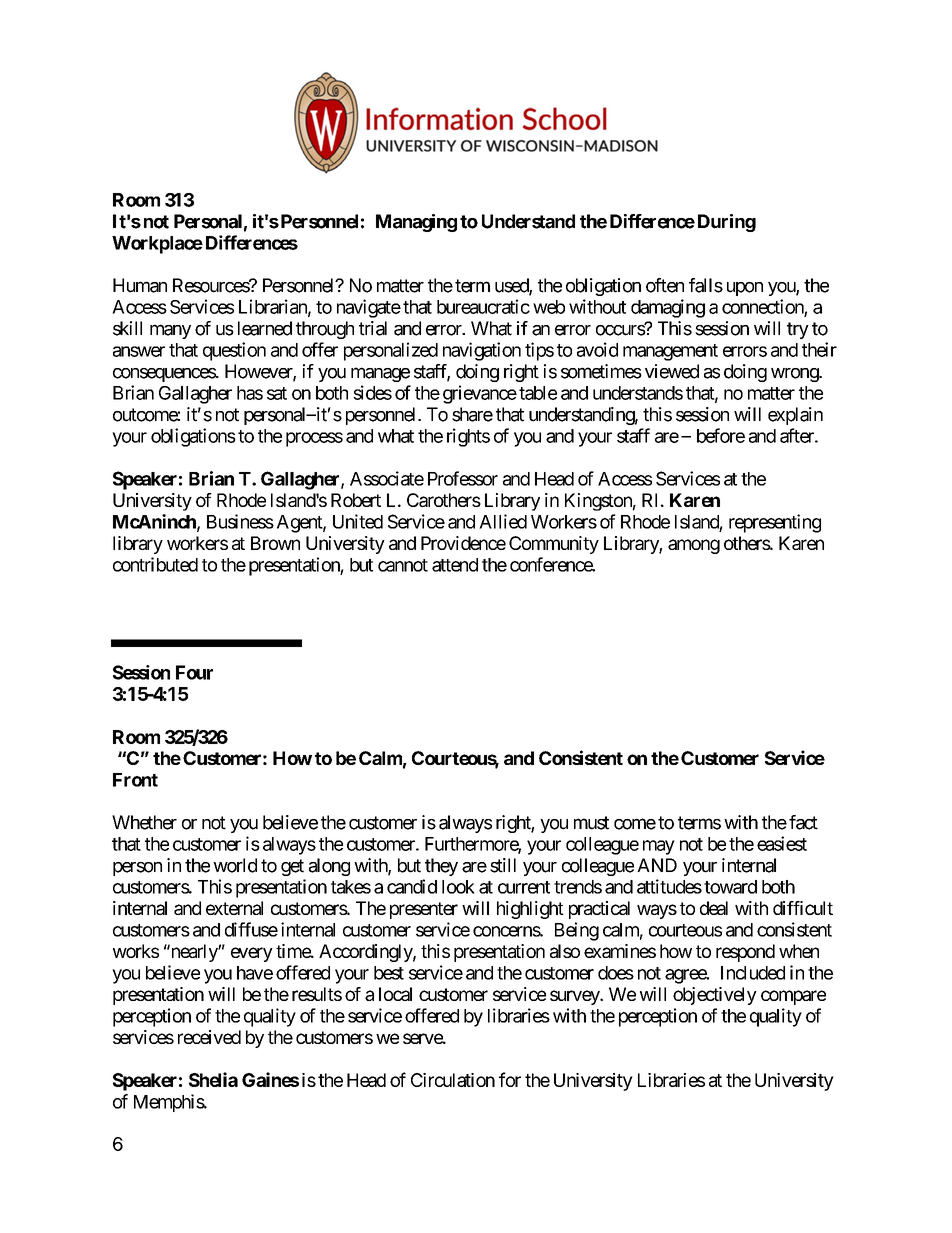 This screenshot has width=952, height=1233. Describe the element at coordinates (715, 996) in the screenshot. I see `objectively` at that location.
